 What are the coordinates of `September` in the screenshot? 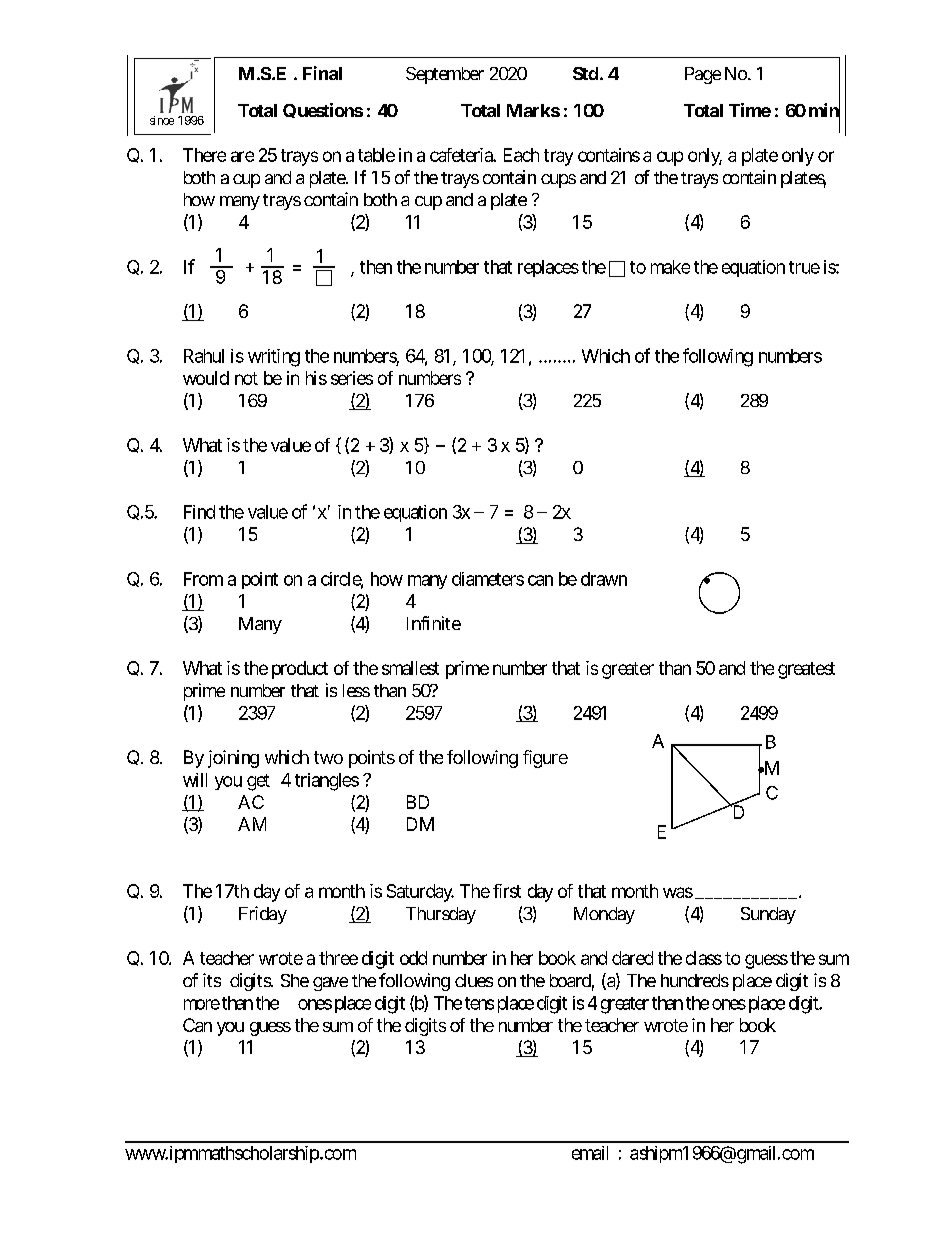 It's located at (445, 75).
